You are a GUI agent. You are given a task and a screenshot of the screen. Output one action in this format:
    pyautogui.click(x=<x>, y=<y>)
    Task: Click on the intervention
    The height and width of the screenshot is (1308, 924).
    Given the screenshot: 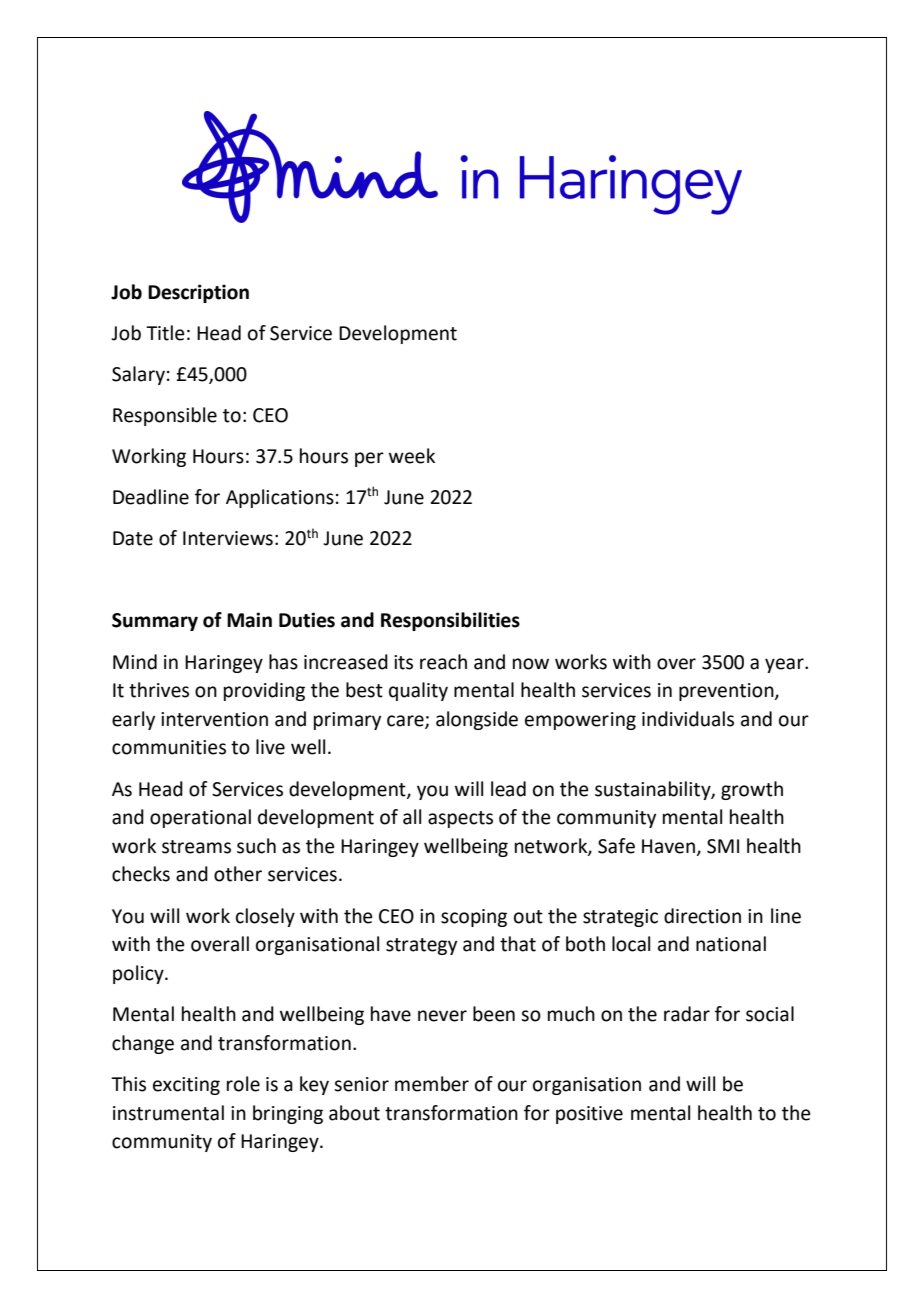 What is the action you would take?
    pyautogui.click(x=214, y=719)
